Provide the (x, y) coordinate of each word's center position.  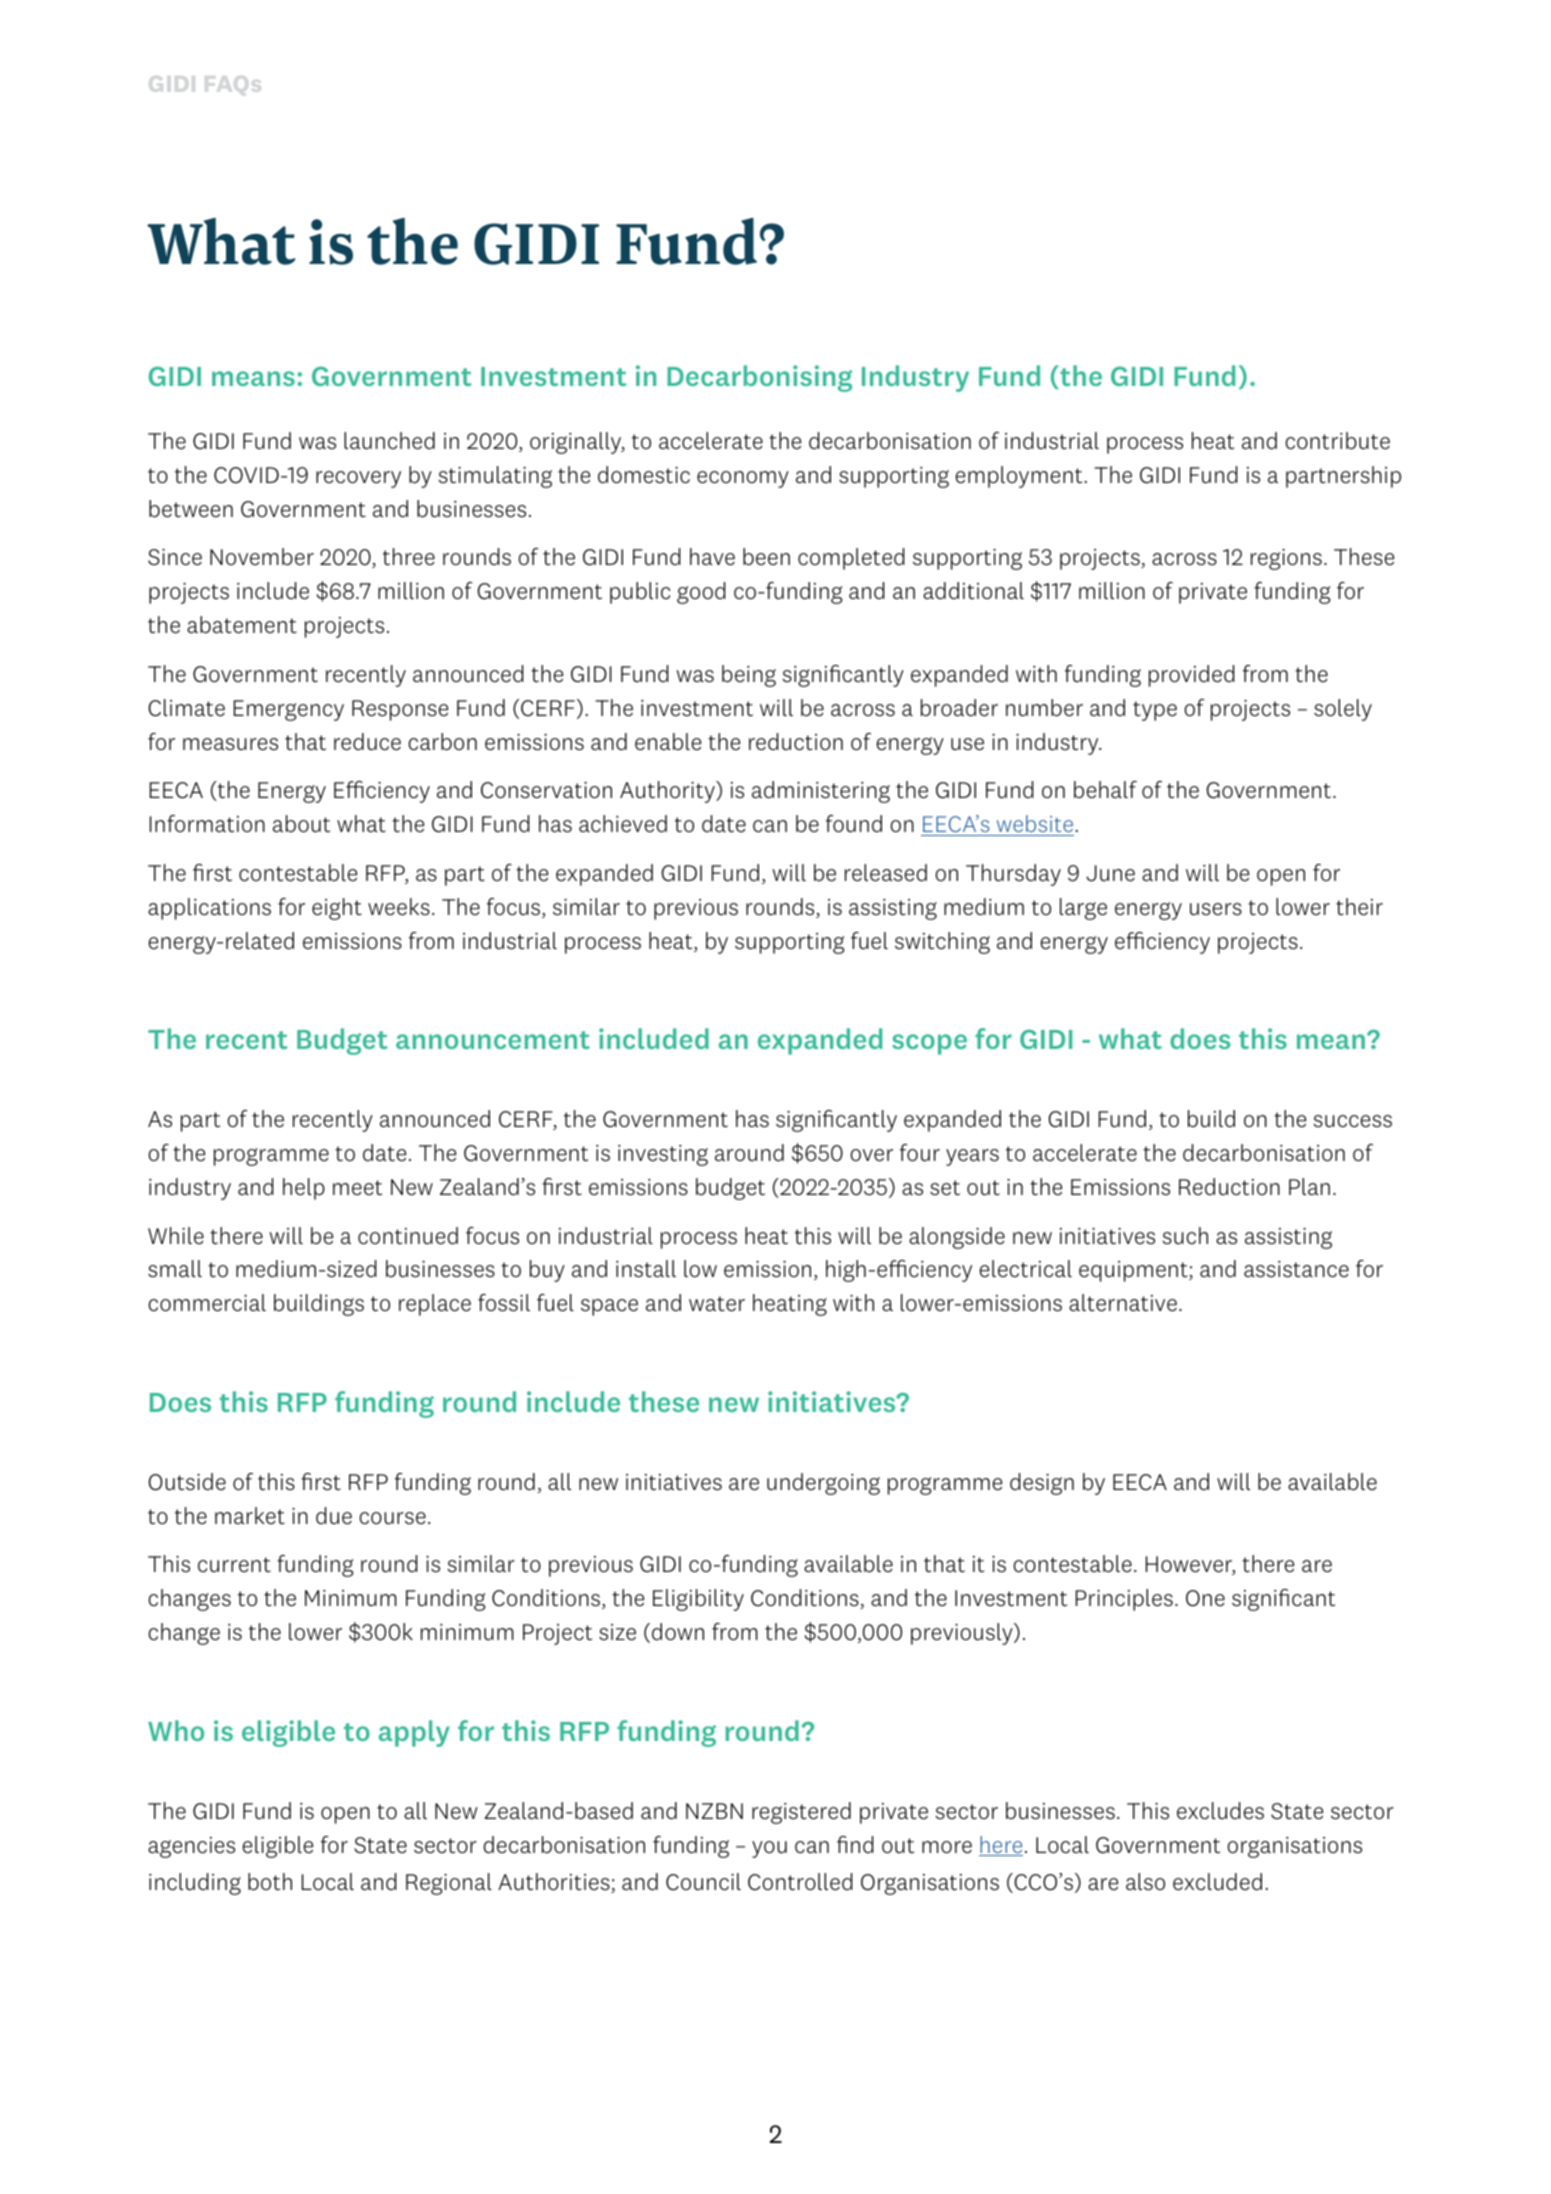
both (270, 1881)
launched (389, 441)
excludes (1220, 1811)
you (769, 1849)
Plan (1309, 1186)
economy (743, 479)
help (304, 1189)
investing (663, 1155)
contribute (1337, 441)
